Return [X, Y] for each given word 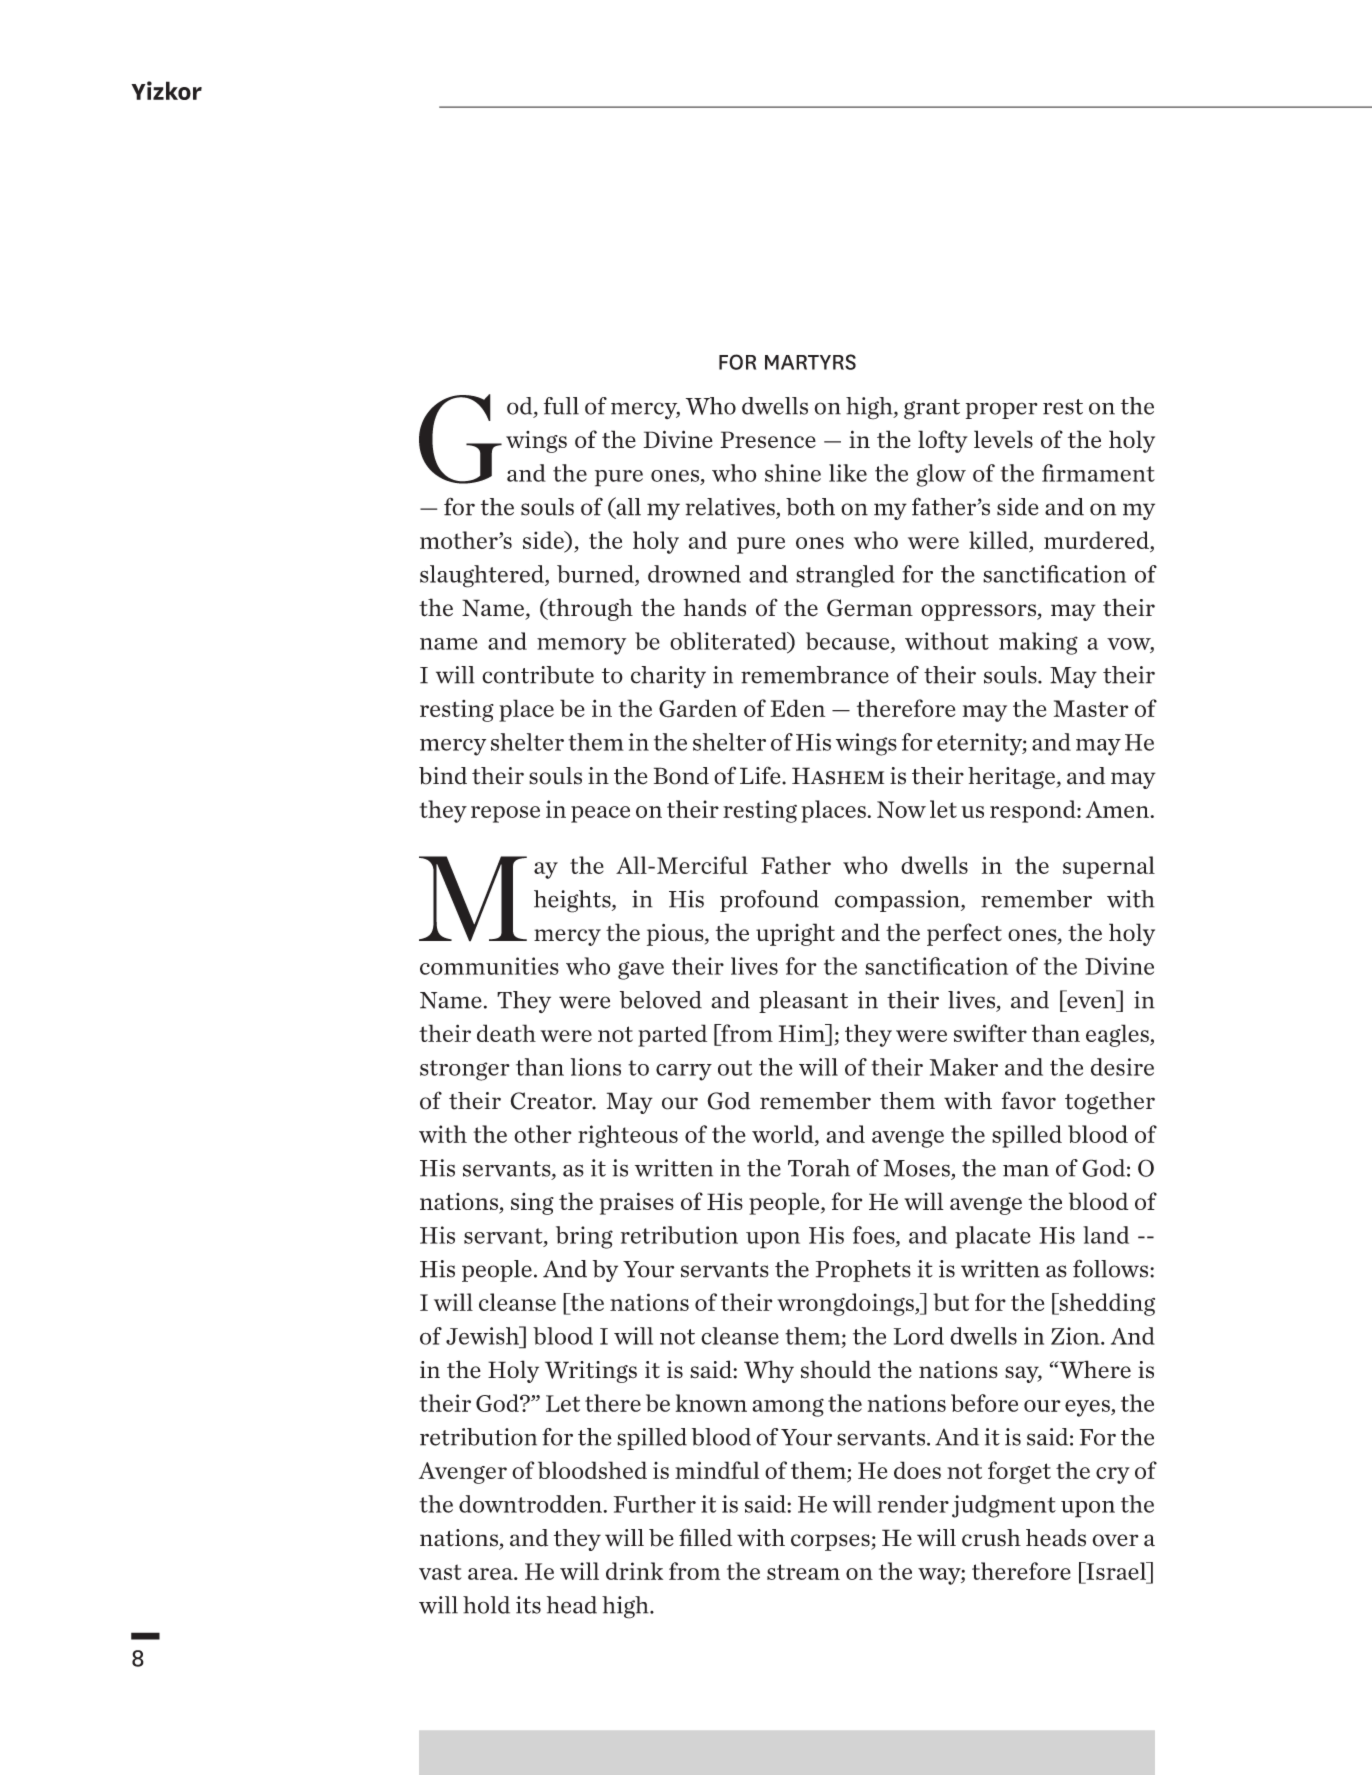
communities [489, 966]
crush [991, 1538]
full [561, 406]
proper [1002, 410]
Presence [768, 439]
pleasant [803, 1002]
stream [803, 1572]
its [528, 1605]
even [1091, 1002]
